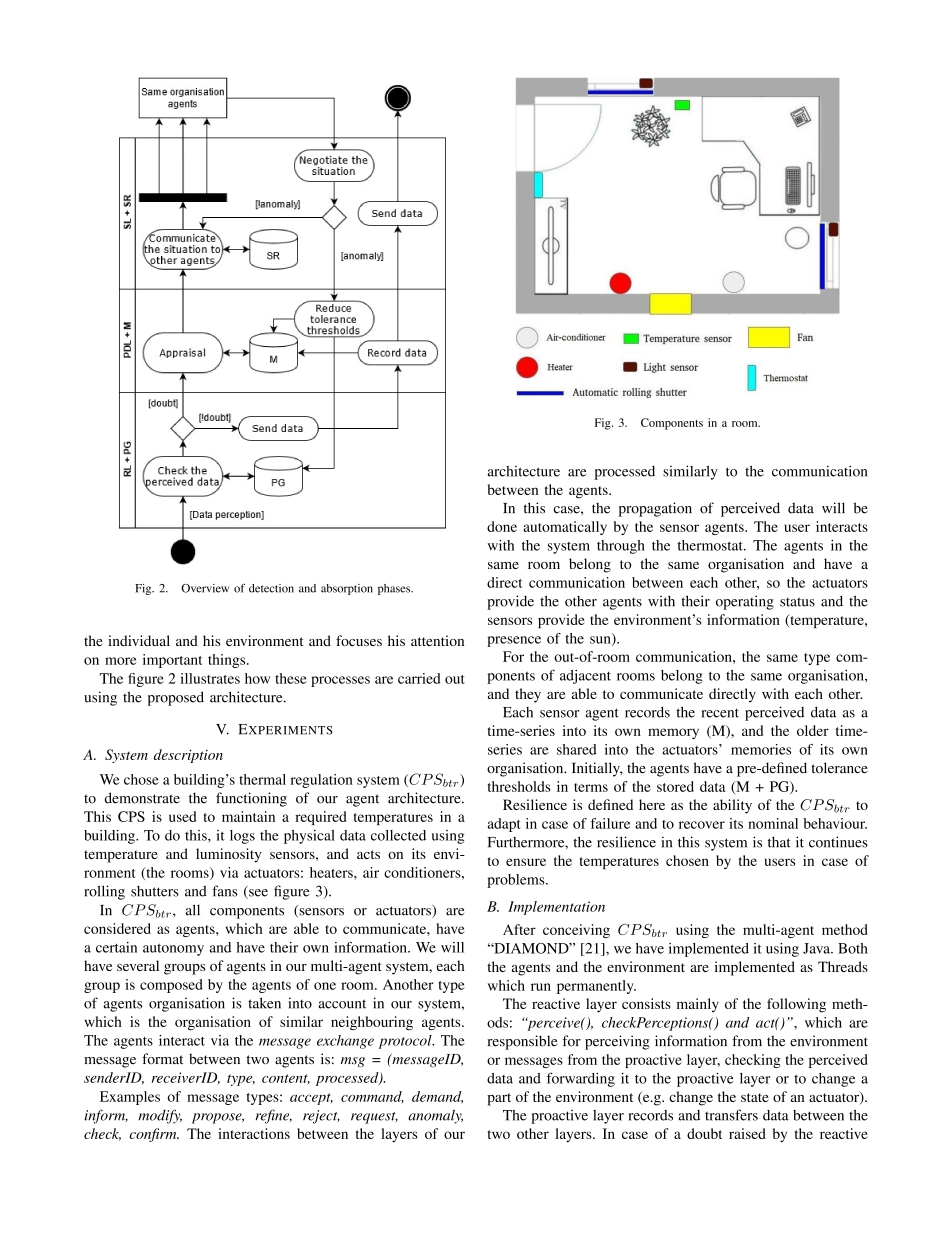 The image size is (952, 1233). What do you see at coordinates (205, 588) in the screenshot?
I see `Overview` at bounding box center [205, 588].
